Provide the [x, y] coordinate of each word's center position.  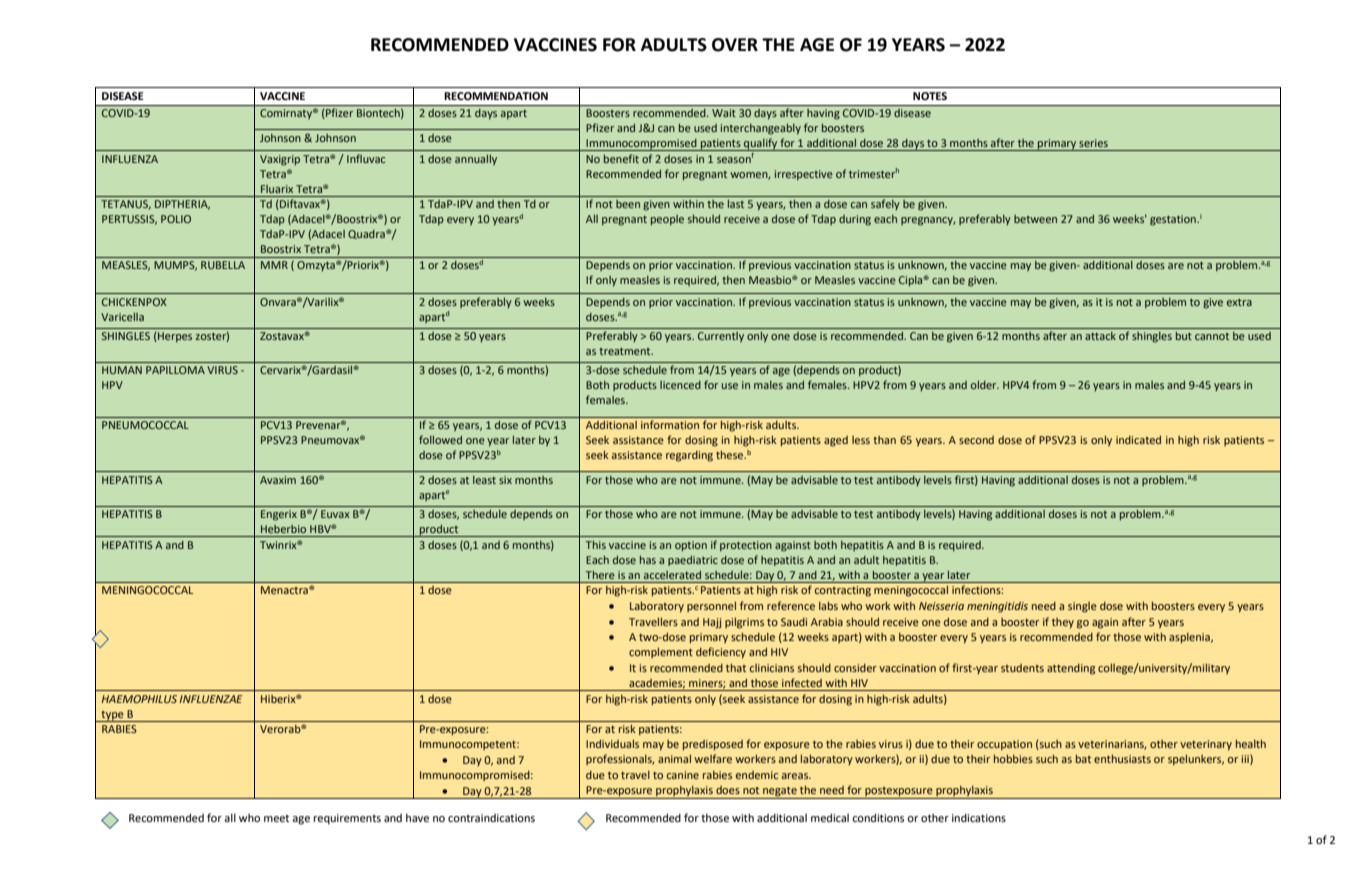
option [691, 546]
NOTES [930, 96]
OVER [735, 45]
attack [1100, 336]
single [1082, 607]
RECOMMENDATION [496, 96]
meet [276, 818]
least [484, 480]
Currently [721, 337]
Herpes [174, 337]
